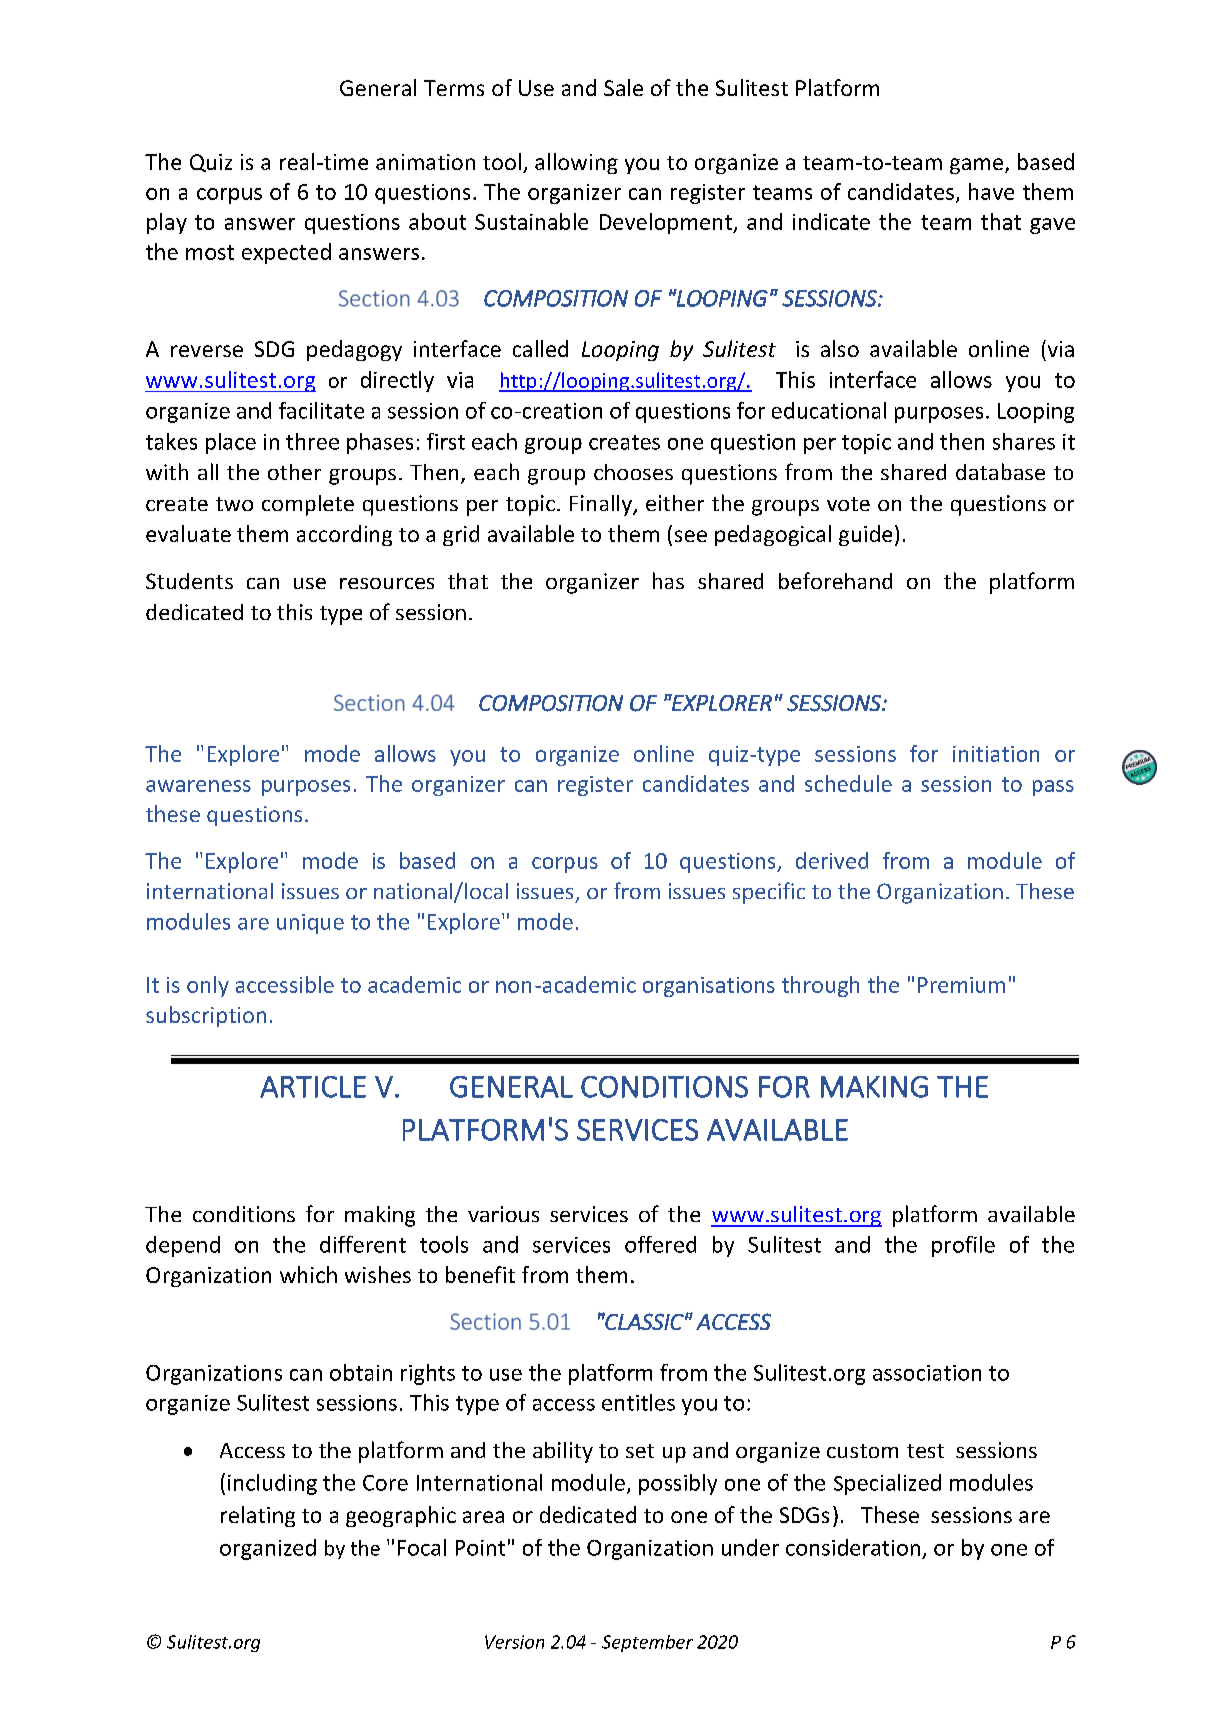  Describe the element at coordinates (832, 860) in the page. I see `derived` at that location.
